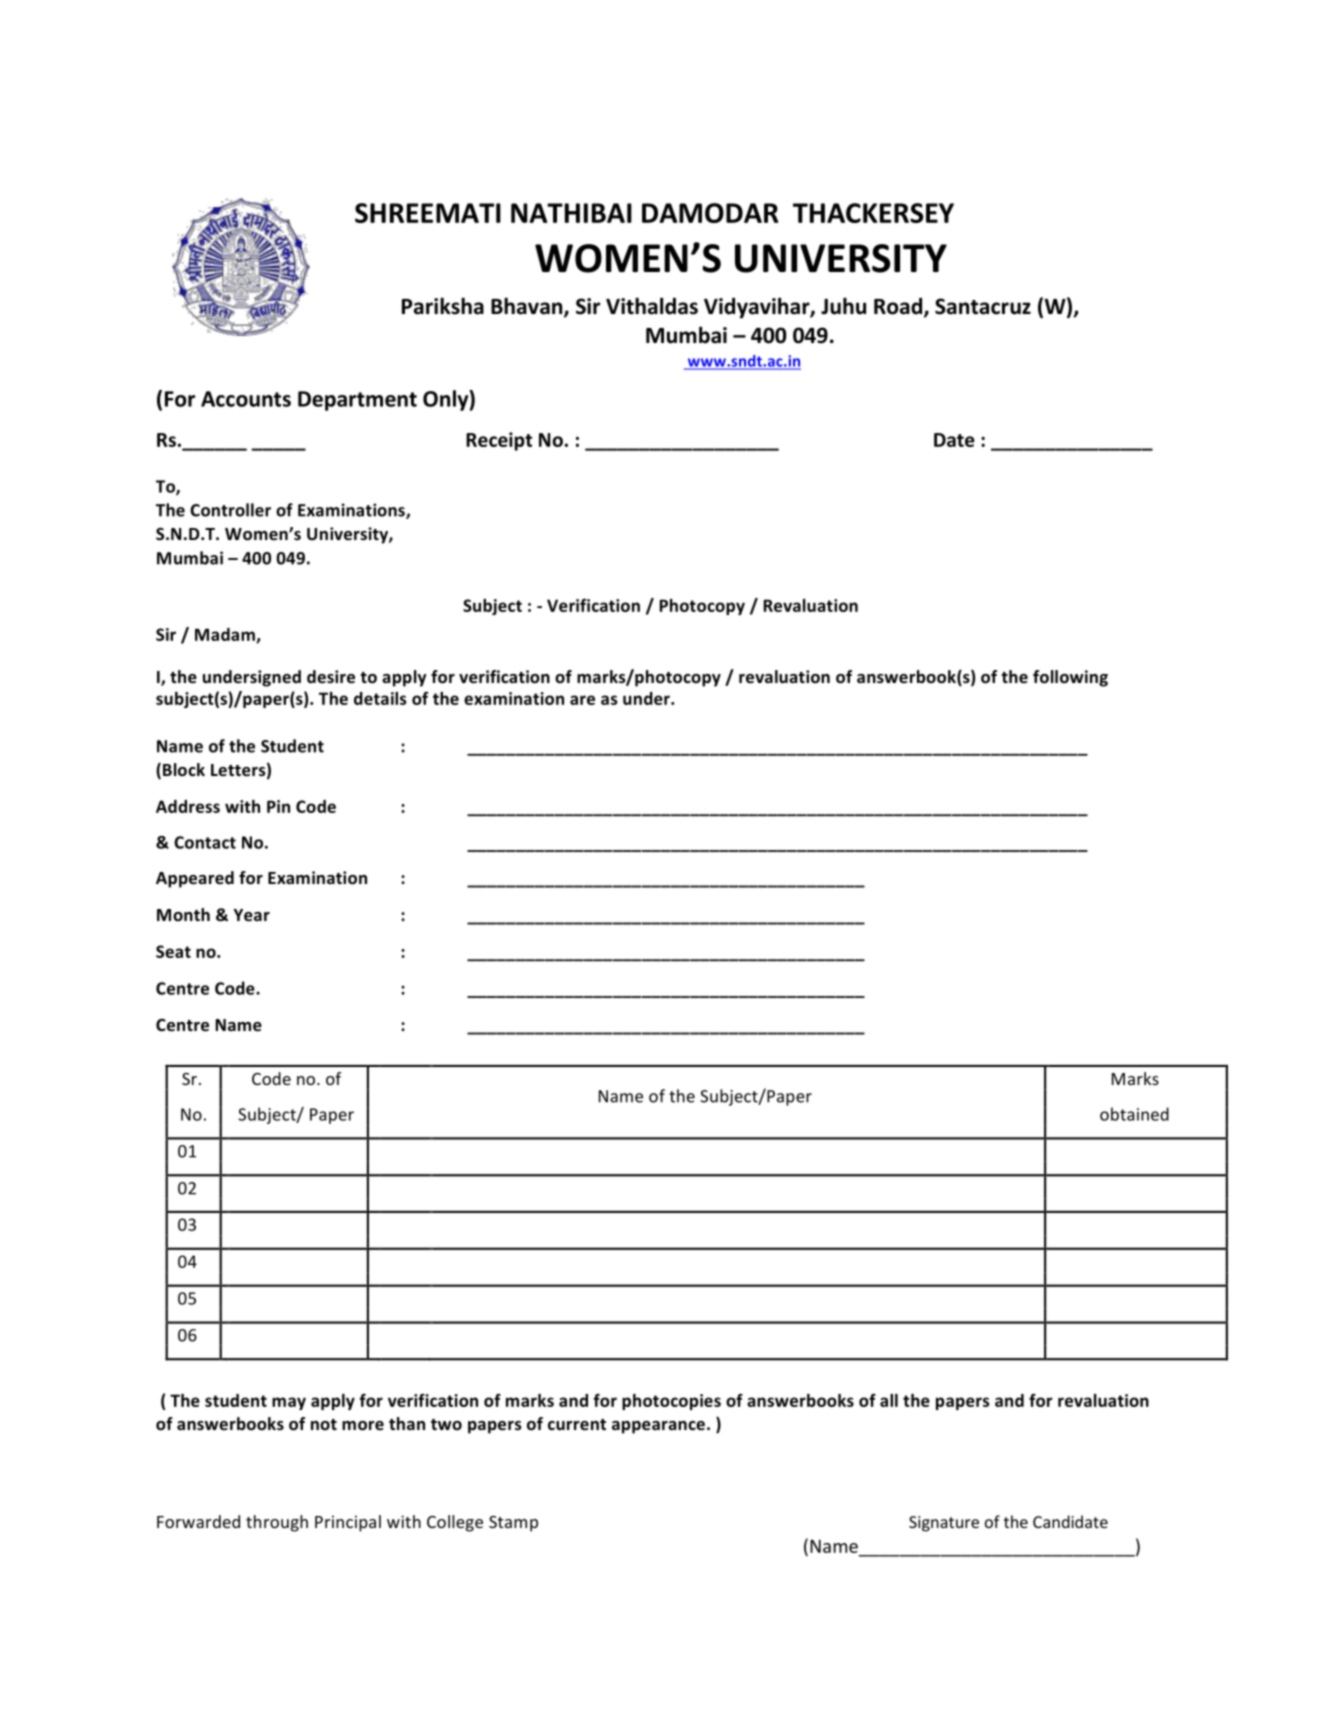 The height and width of the image is (1714, 1324). Describe the element at coordinates (230, 510) in the image. I see `Controller` at that location.
